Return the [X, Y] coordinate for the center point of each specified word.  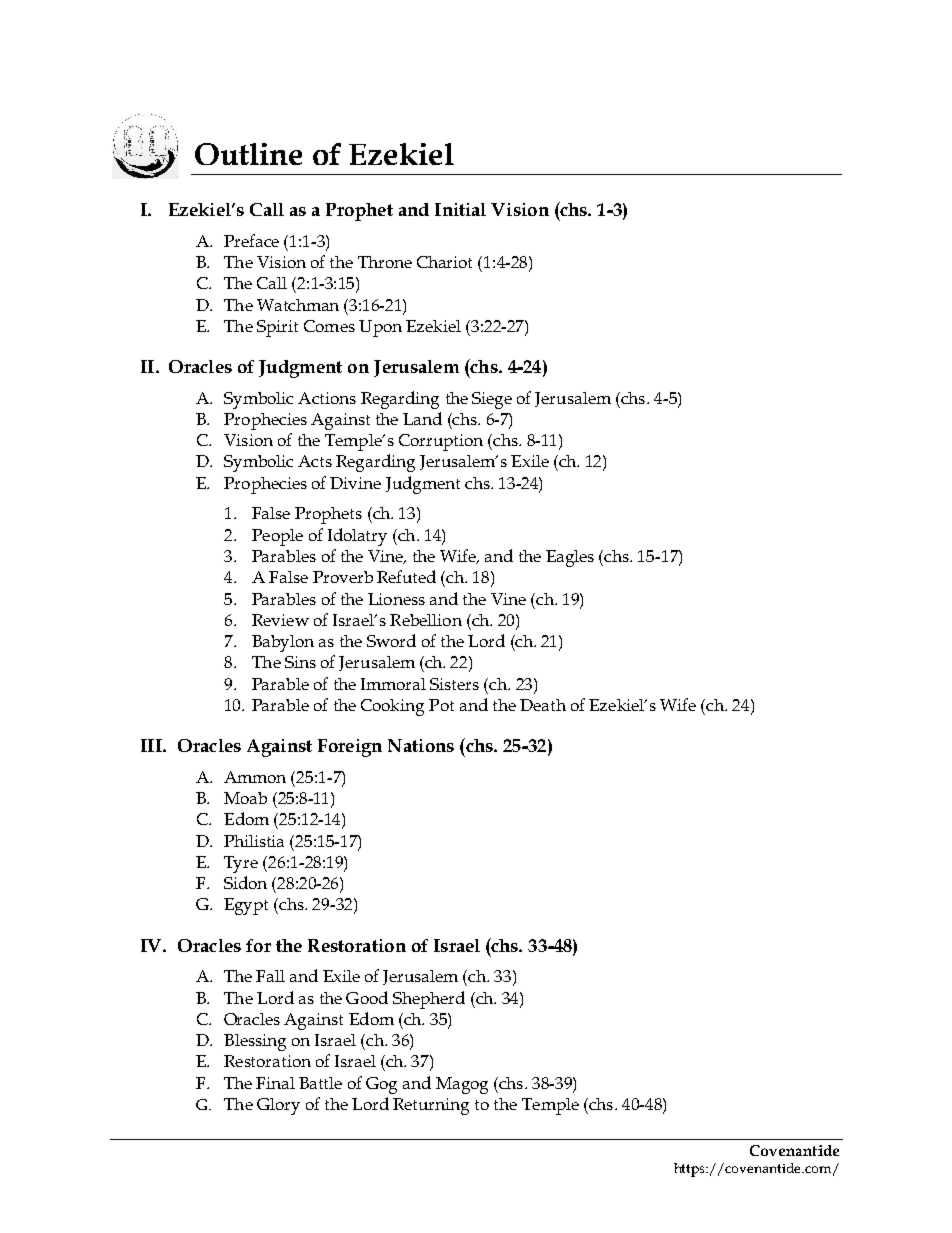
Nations [421, 745]
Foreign [350, 748]
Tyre [241, 864]
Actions [327, 398]
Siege [492, 400]
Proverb [343, 577]
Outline [248, 154]
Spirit [277, 328]
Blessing [255, 1042]
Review [280, 620]
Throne [385, 262]
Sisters [454, 684]
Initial [460, 209]
